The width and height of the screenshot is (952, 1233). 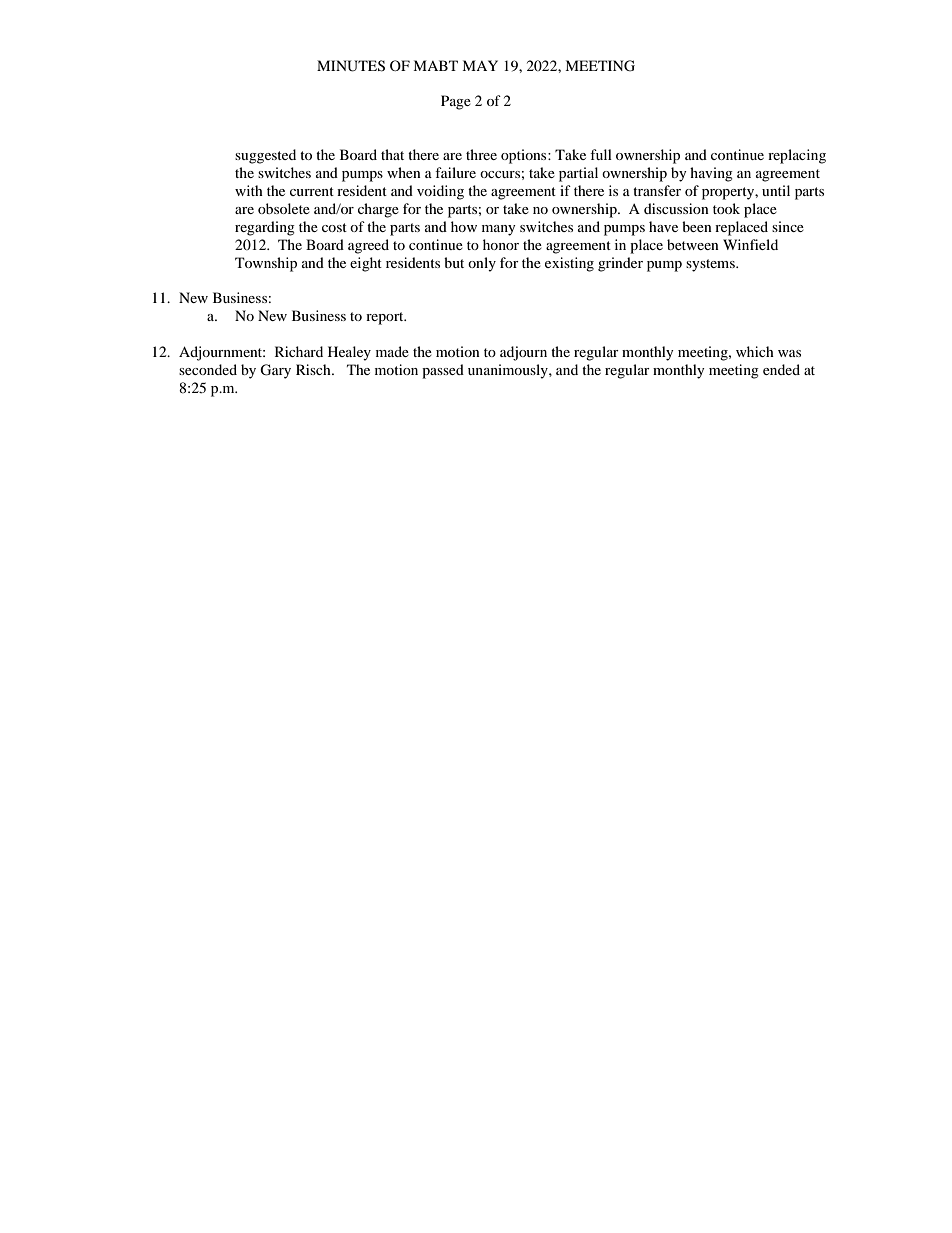 What do you see at coordinates (275, 371) in the screenshot?
I see `Gary` at bounding box center [275, 371].
